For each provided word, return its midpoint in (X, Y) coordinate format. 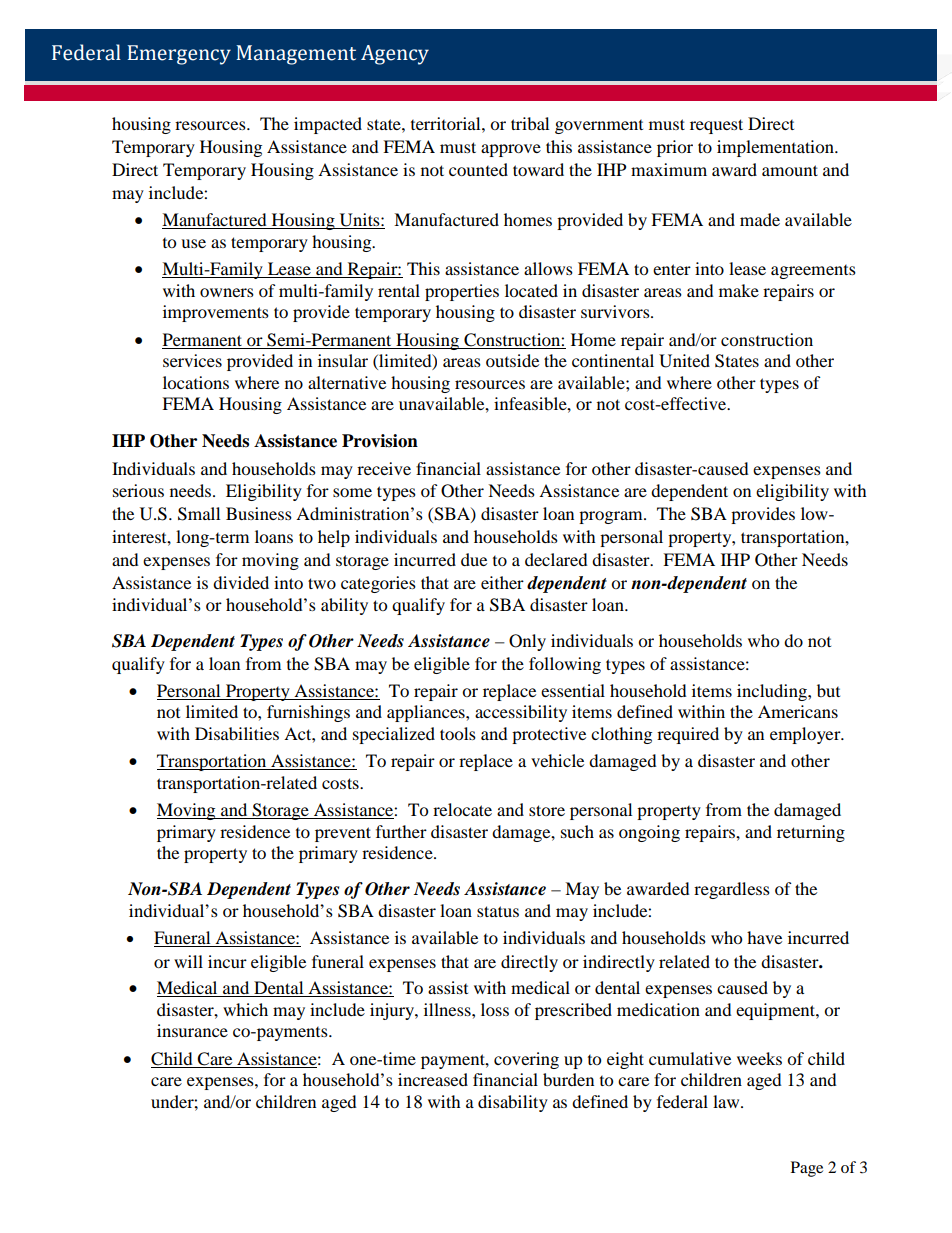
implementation (776, 148)
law (727, 1101)
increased (433, 1079)
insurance (192, 1030)
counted (478, 169)
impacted (328, 125)
